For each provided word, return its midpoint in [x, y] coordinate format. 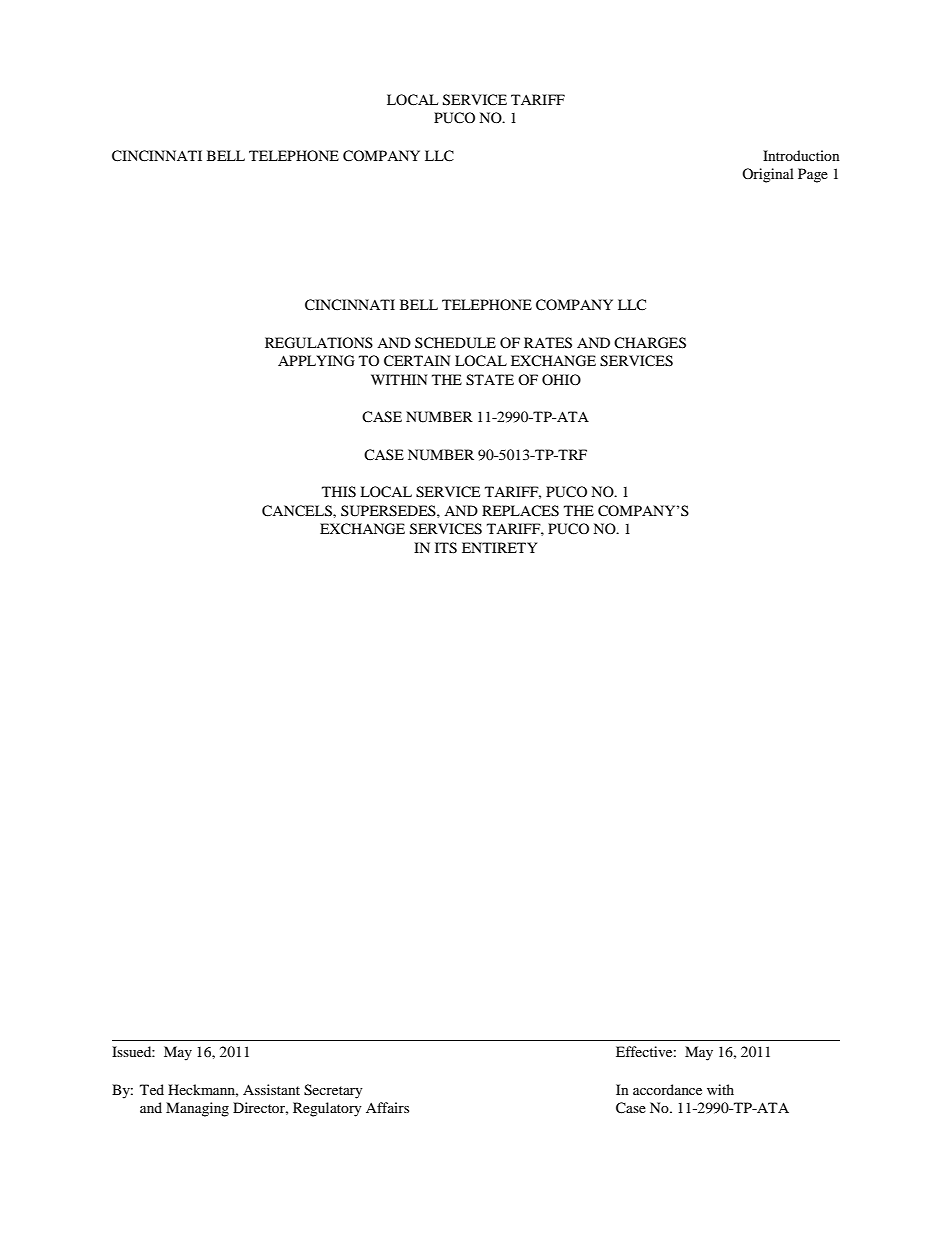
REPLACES [520, 511]
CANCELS [298, 511]
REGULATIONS [319, 343]
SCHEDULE [455, 343]
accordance [667, 1089]
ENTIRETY [499, 547]
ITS [446, 548]
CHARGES [650, 343]
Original [768, 175]
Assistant [271, 1089]
